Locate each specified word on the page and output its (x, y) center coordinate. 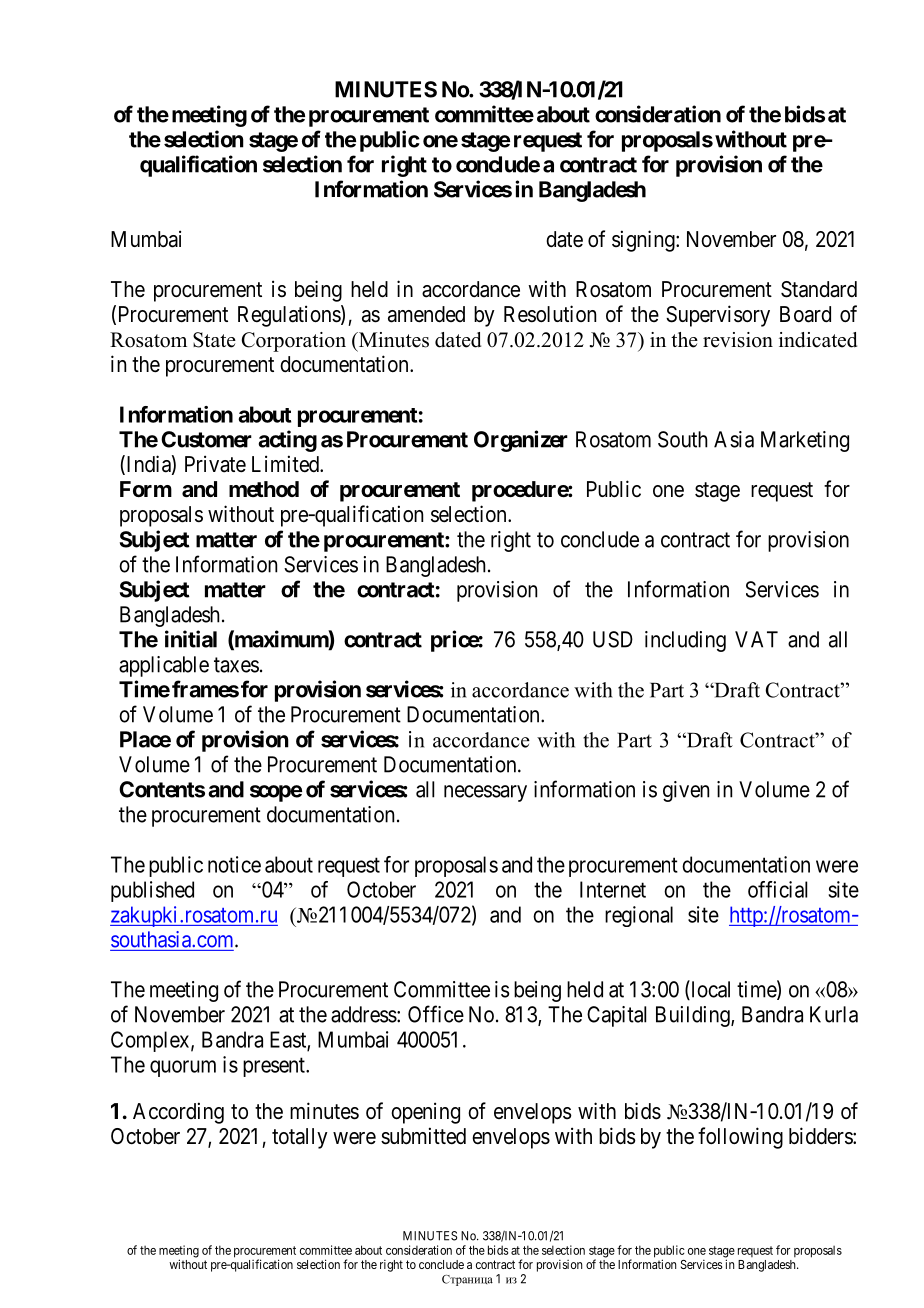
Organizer (521, 441)
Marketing (805, 441)
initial (191, 639)
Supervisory (718, 316)
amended (426, 314)
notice (234, 864)
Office (436, 1014)
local (709, 990)
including (685, 641)
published (152, 891)
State (214, 340)
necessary (485, 793)
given (686, 791)
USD (613, 639)
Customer (206, 439)
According (178, 1113)
